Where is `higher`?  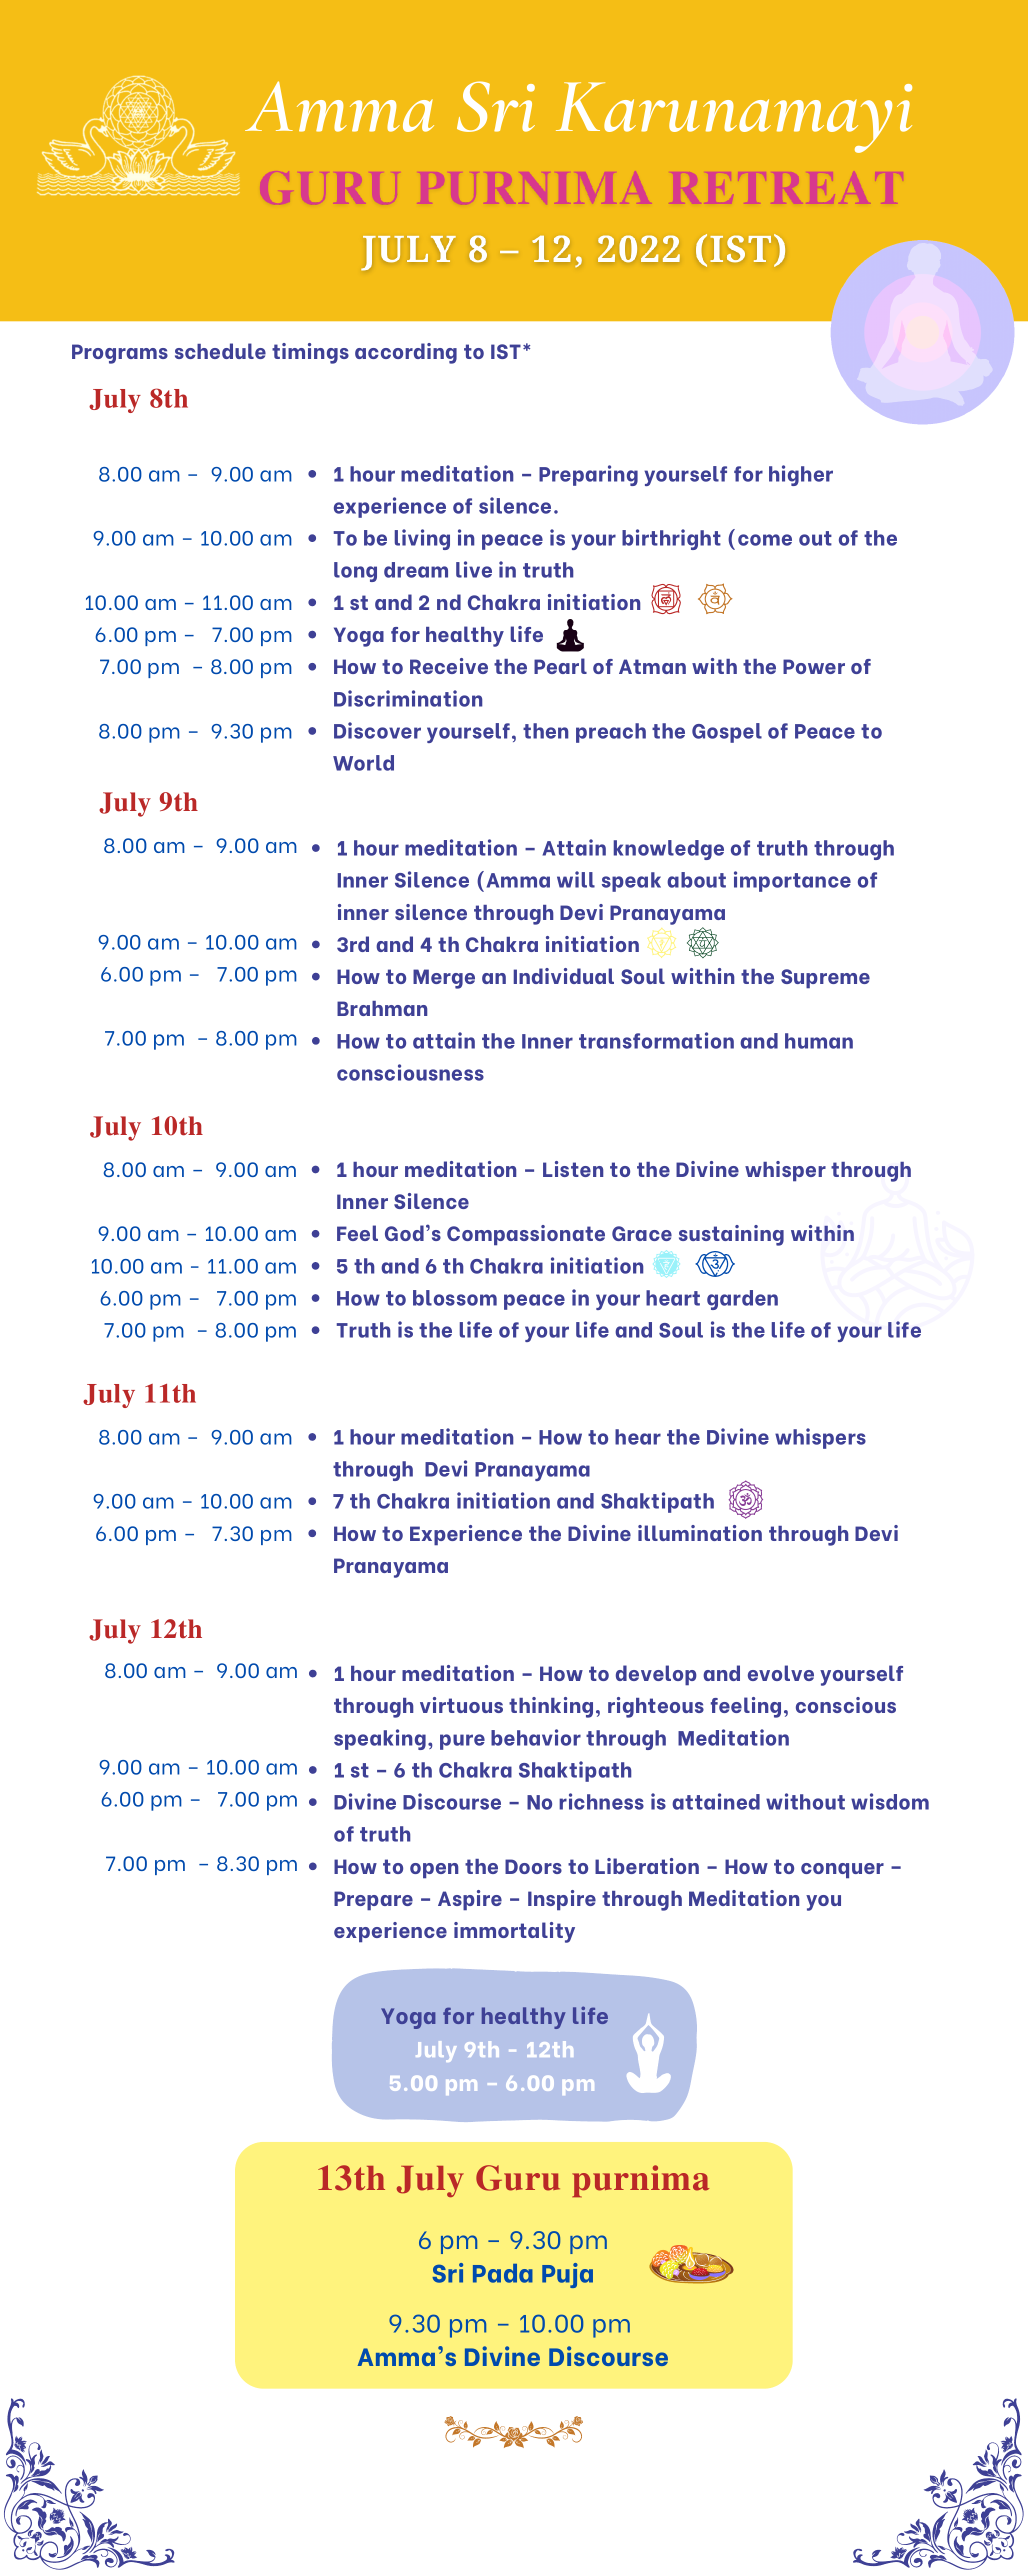
higher is located at coordinates (801, 475).
